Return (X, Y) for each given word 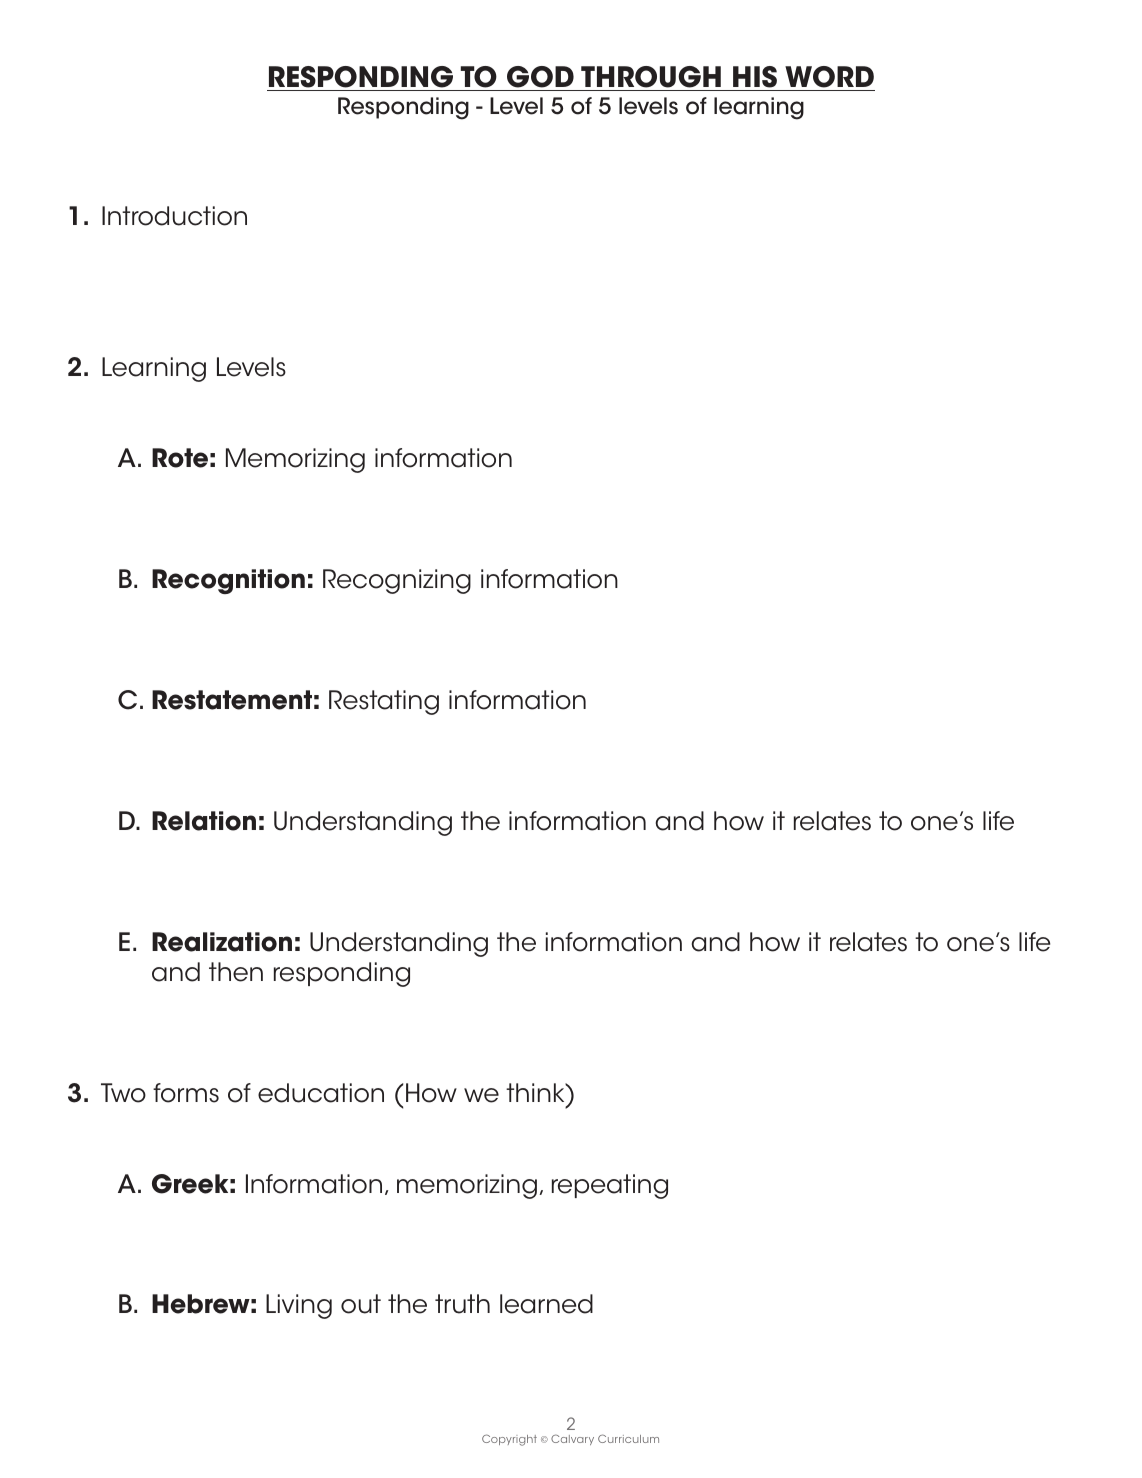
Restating (384, 702)
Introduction (174, 216)
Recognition (228, 581)
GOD (540, 78)
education (321, 1093)
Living (299, 1306)
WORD (829, 78)
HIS (755, 78)
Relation (204, 821)
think (536, 1092)
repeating (610, 1186)
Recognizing (397, 581)
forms (186, 1093)
